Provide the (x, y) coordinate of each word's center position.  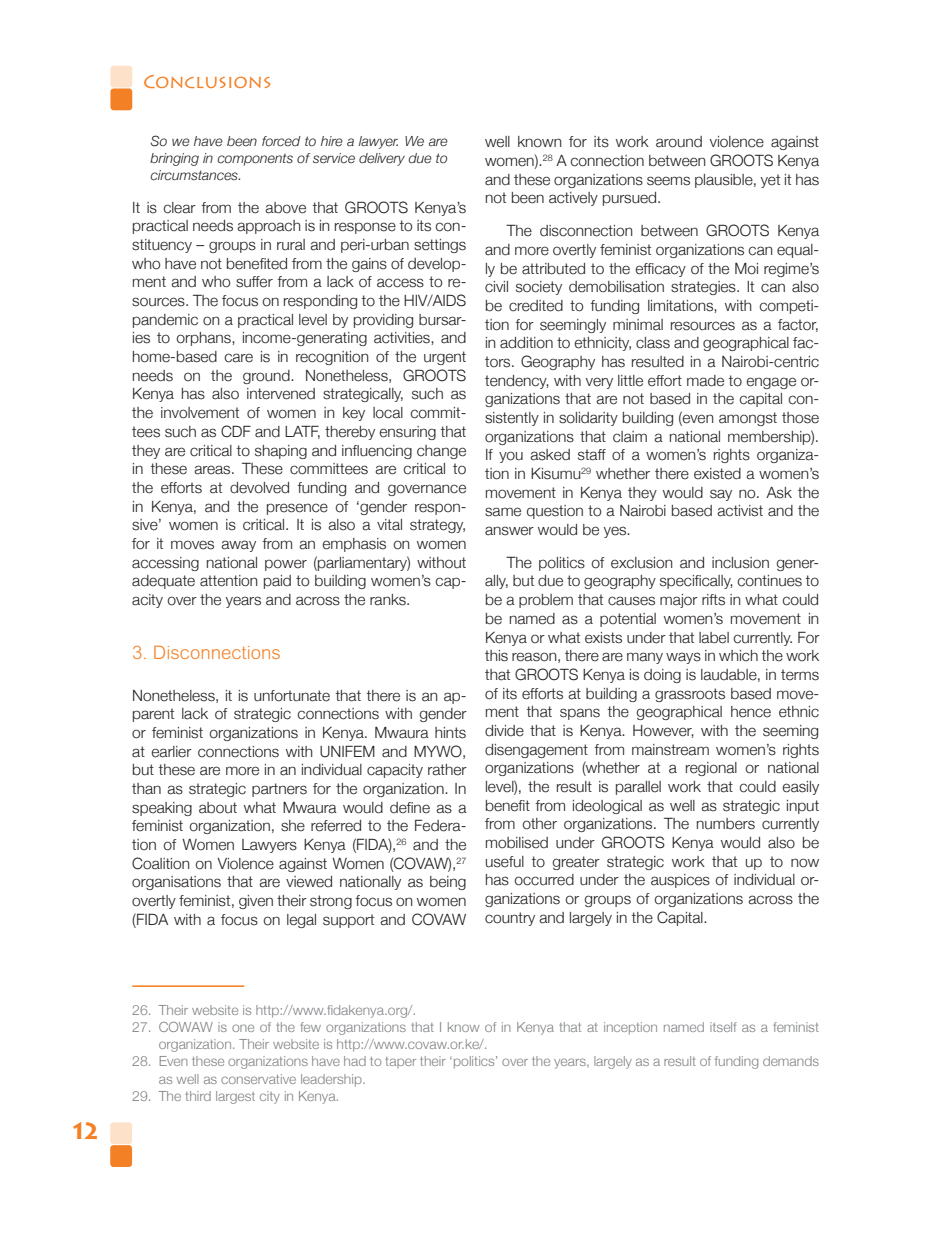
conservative (258, 1079)
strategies (704, 288)
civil (496, 287)
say (721, 495)
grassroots (690, 695)
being (448, 883)
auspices (680, 881)
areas (213, 470)
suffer (254, 282)
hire (332, 141)
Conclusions (207, 81)
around (679, 142)
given (256, 902)
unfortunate (292, 696)
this (496, 656)
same (503, 512)
